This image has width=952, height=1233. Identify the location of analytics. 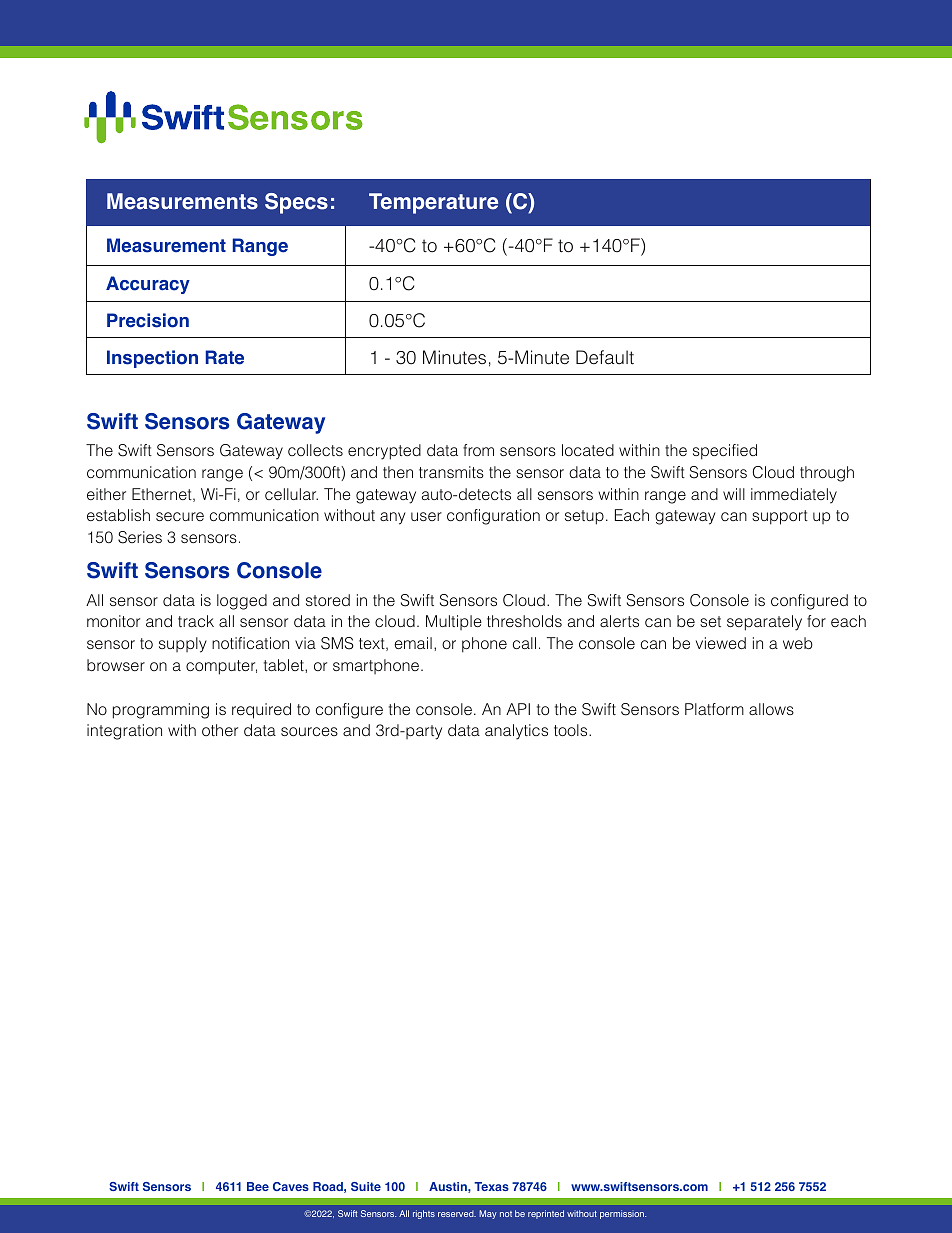
(516, 732).
